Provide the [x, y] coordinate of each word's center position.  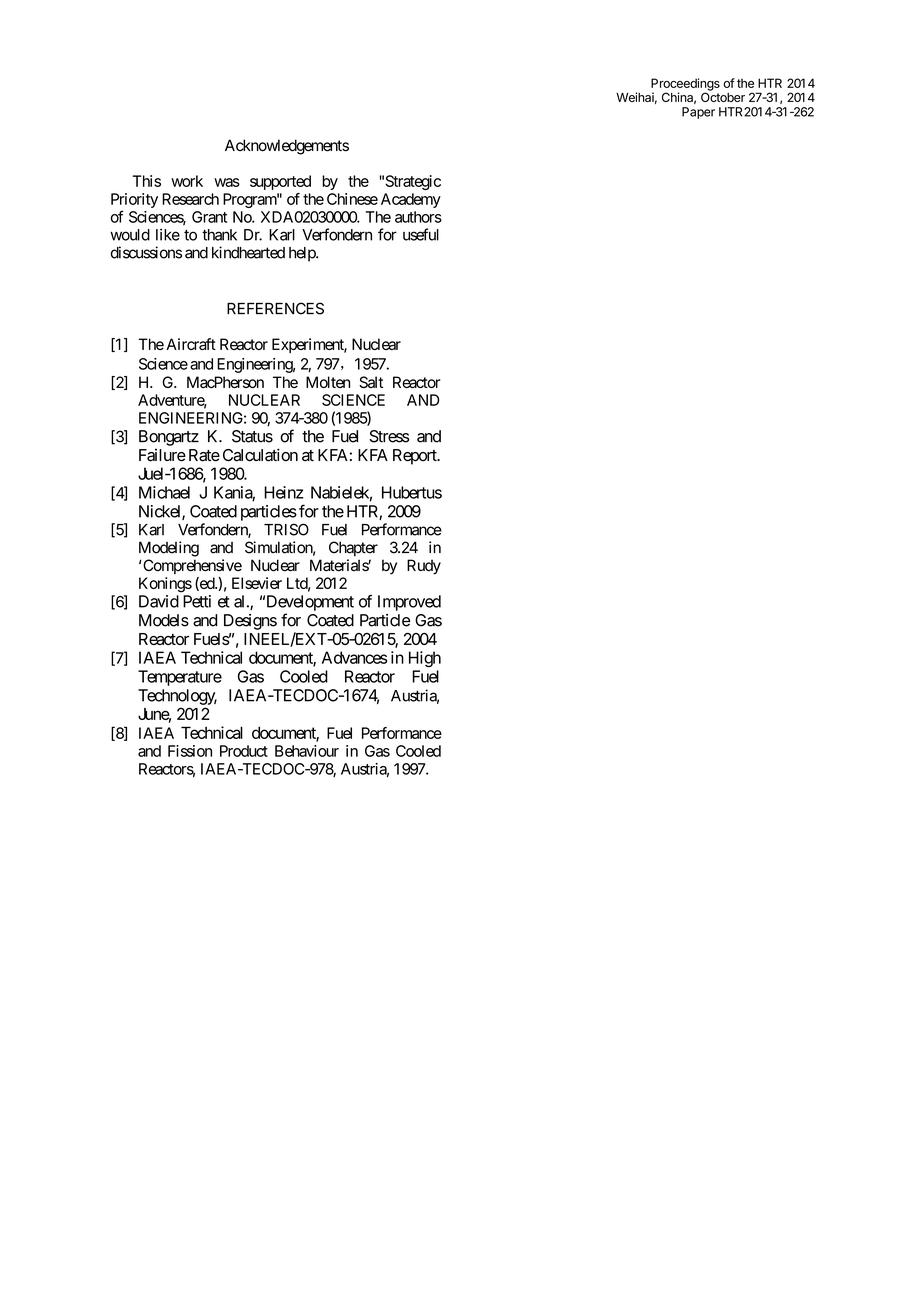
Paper [698, 113]
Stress [389, 436]
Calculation [260, 455]
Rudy [424, 567]
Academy [411, 200]
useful [421, 234]
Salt [371, 382]
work [187, 181]
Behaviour [307, 751]
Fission [190, 751]
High [425, 659]
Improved [409, 603]
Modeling [169, 549]
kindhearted [248, 252]
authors [418, 217]
